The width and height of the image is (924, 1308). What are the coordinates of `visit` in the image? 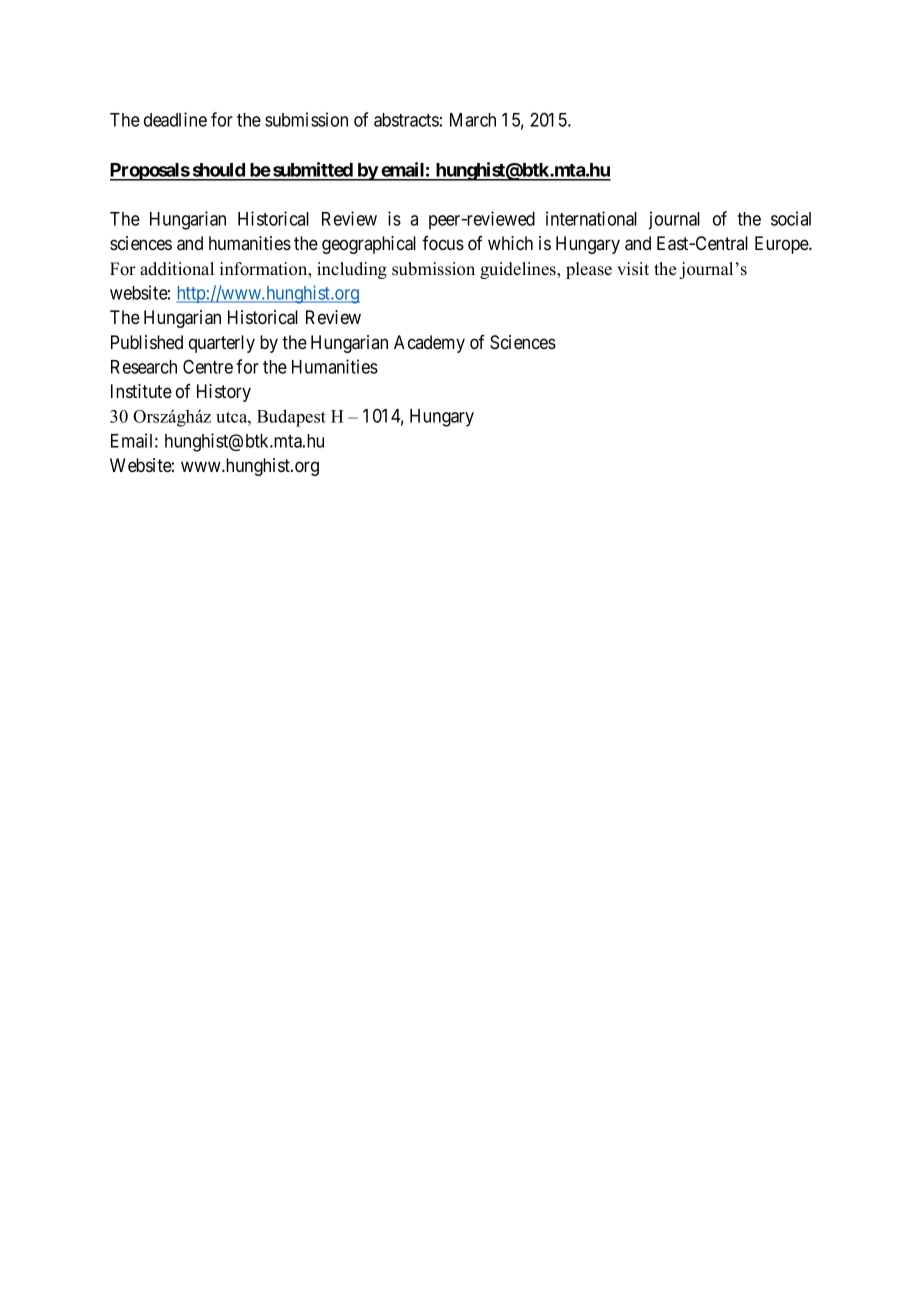 It's located at (633, 269).
